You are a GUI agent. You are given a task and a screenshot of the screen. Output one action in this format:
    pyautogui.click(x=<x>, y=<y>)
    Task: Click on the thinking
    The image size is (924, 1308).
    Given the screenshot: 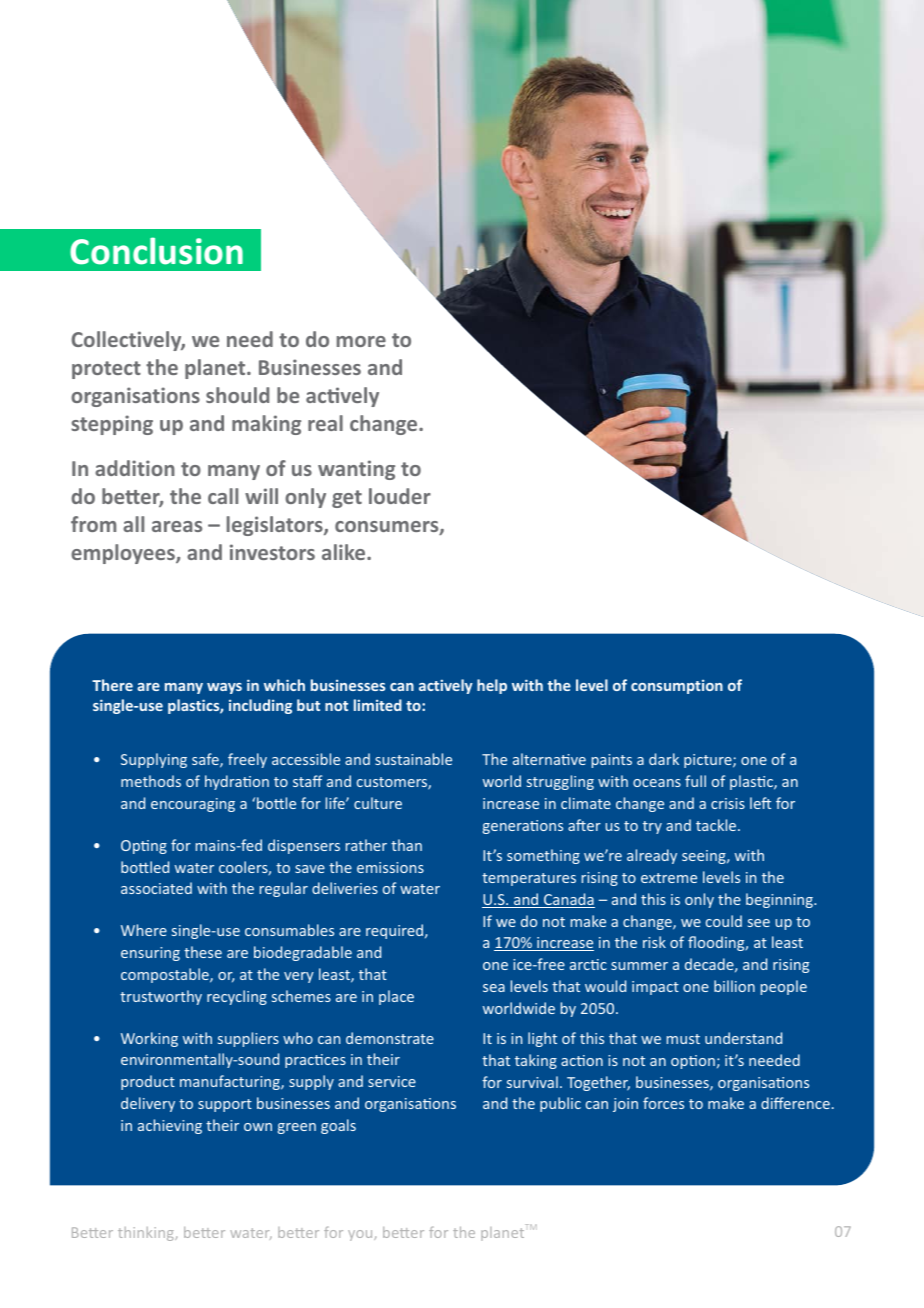 What is the action you would take?
    pyautogui.click(x=147, y=1234)
